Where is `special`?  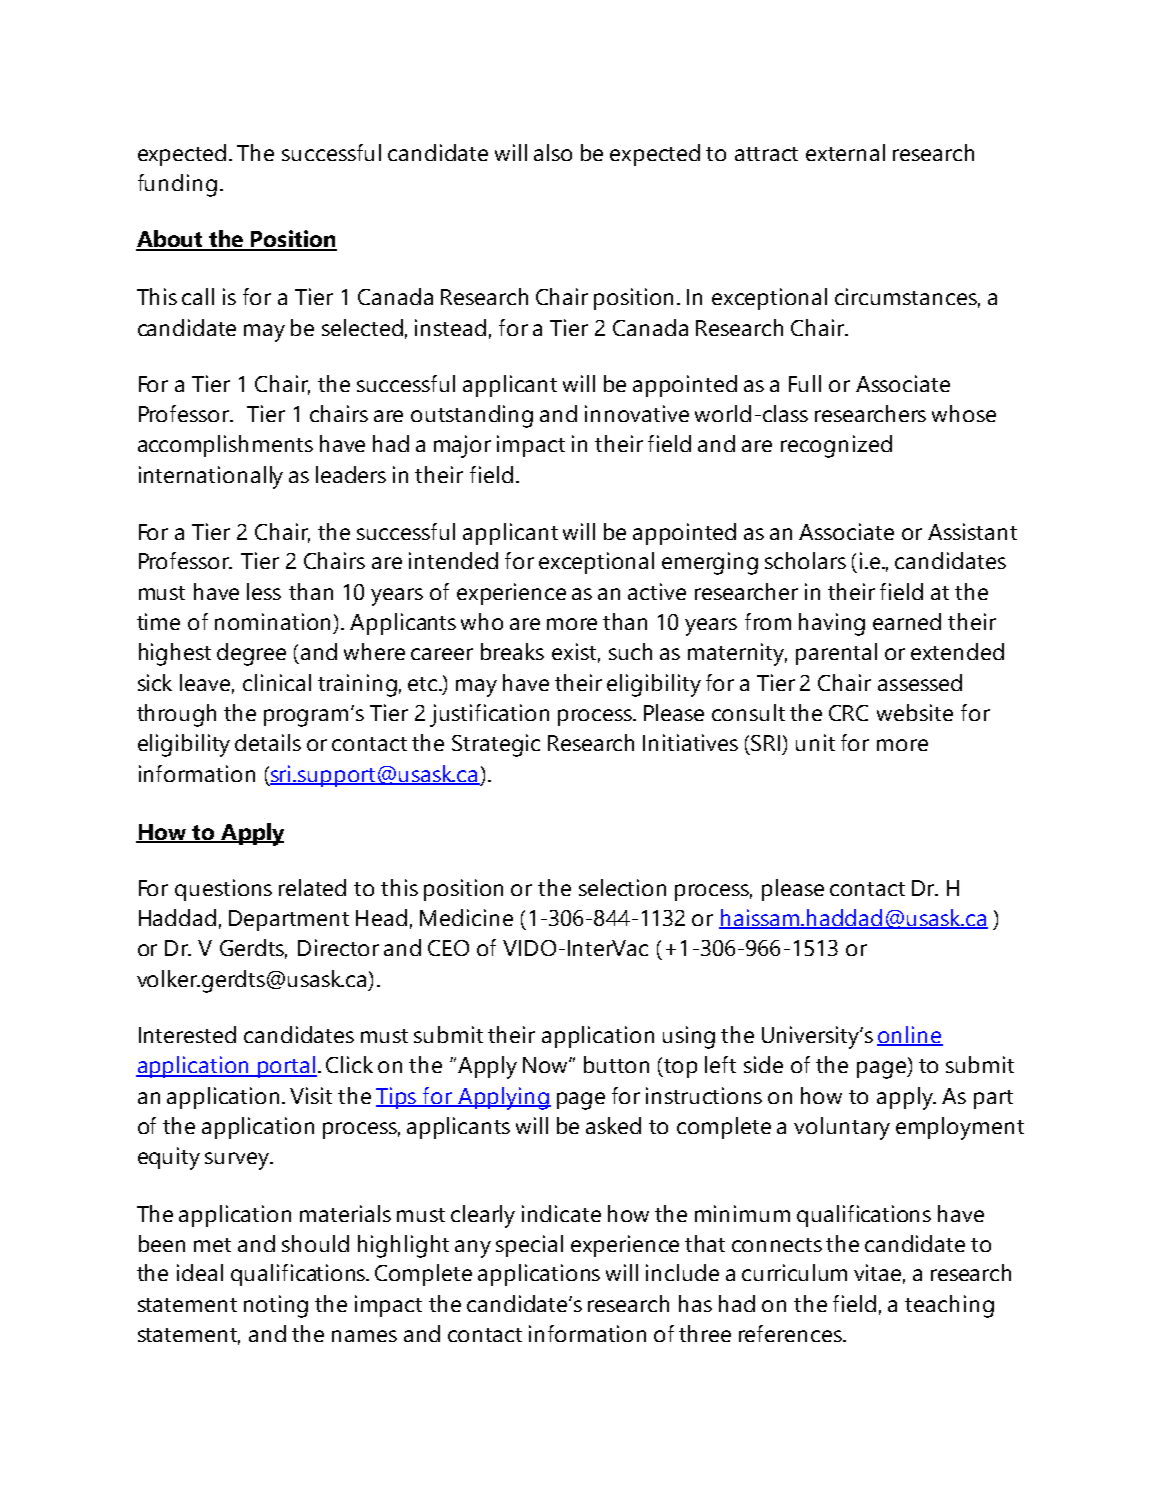
special is located at coordinates (529, 1246).
